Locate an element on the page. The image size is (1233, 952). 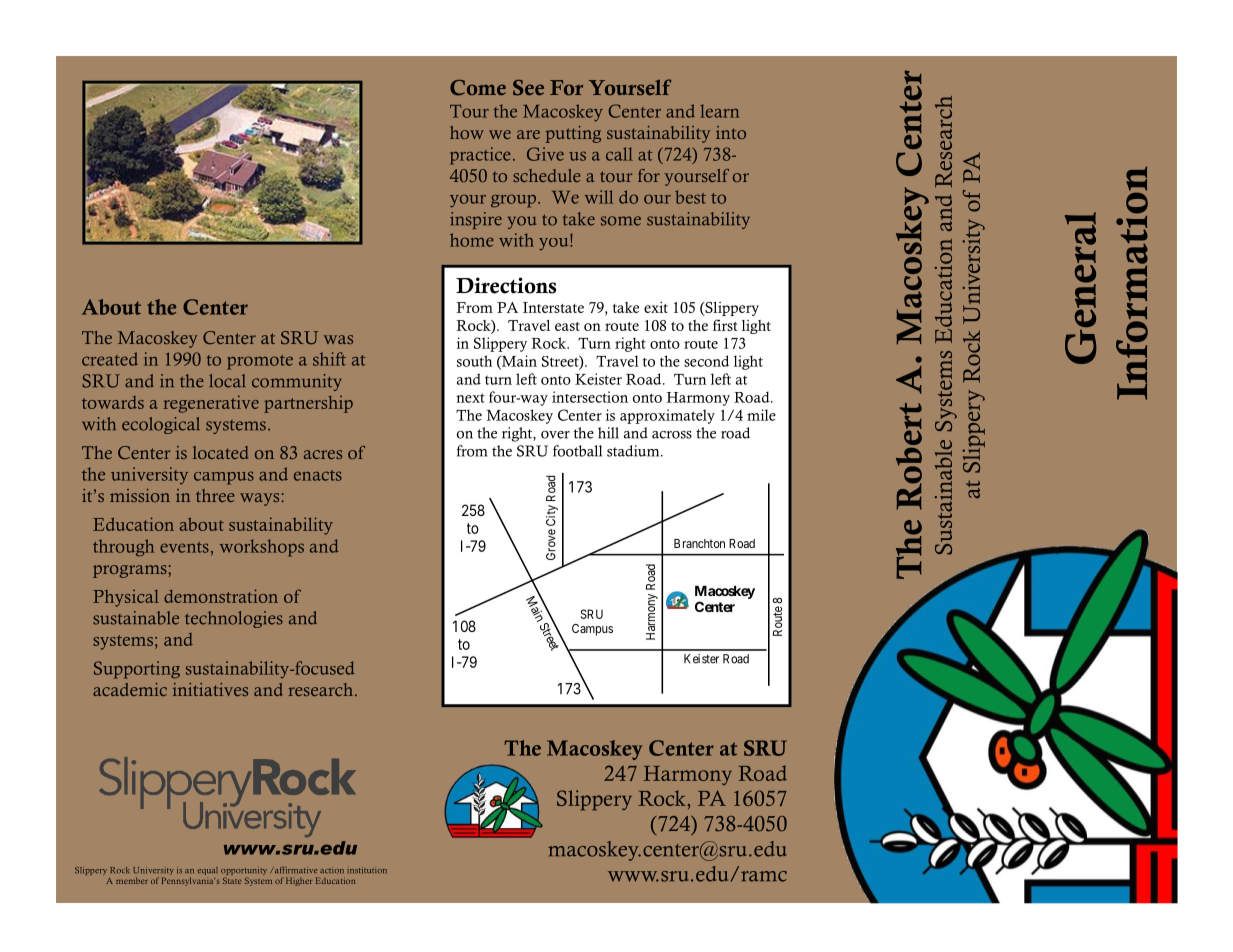
institution is located at coordinates (367, 870).
